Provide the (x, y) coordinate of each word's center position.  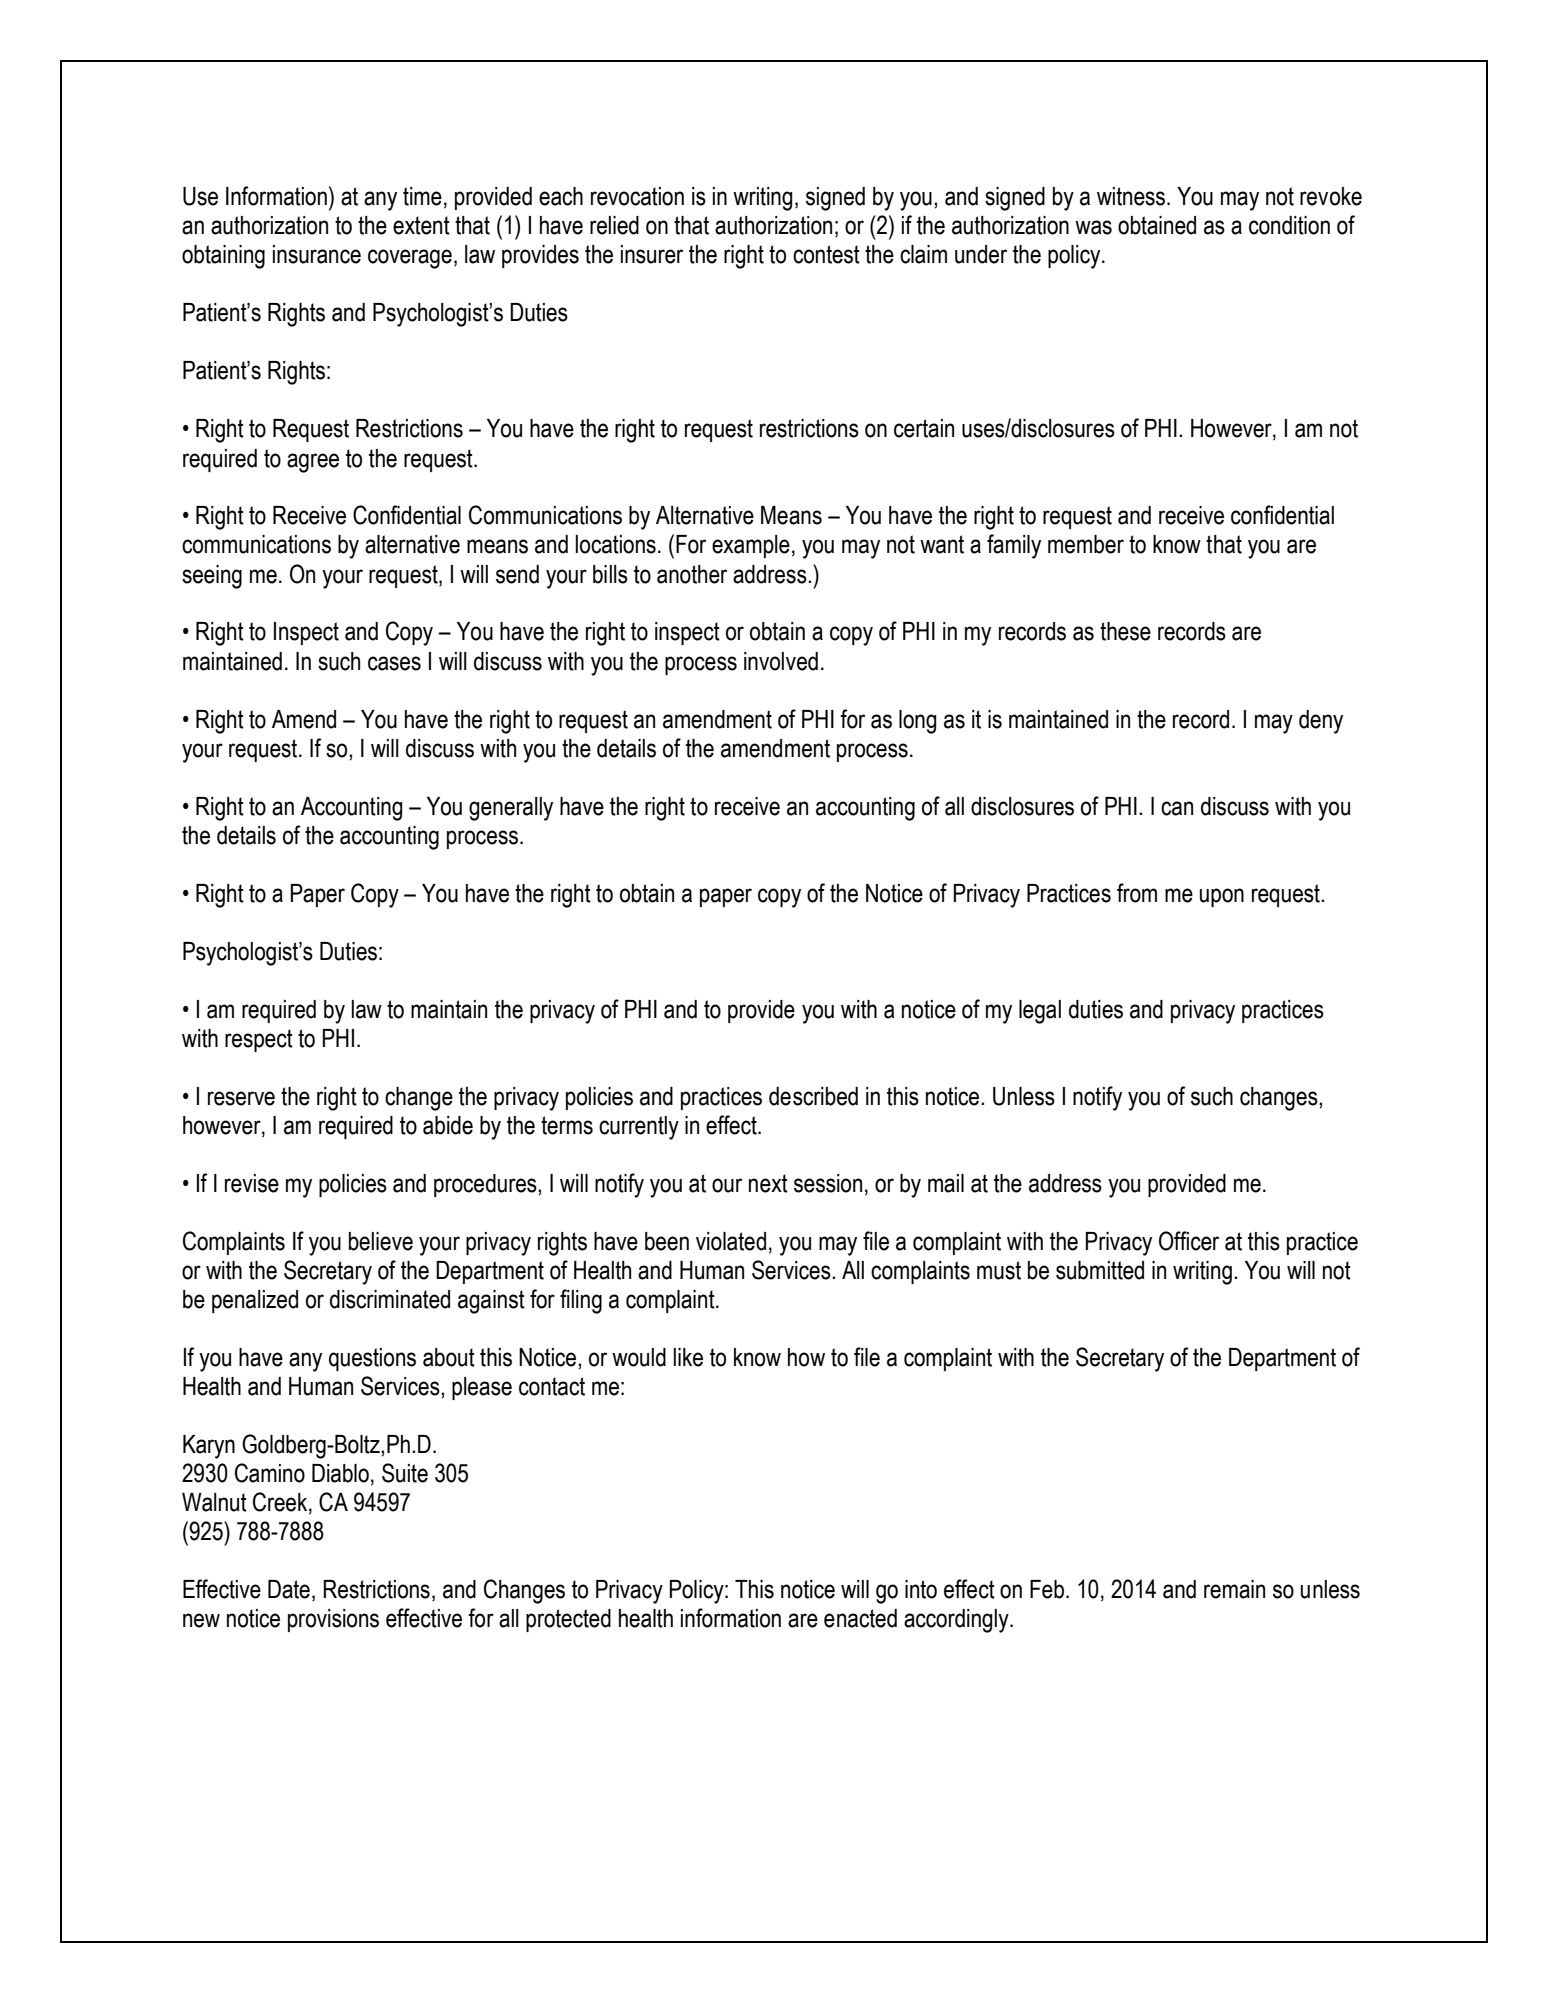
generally (511, 809)
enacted (860, 1618)
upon (1222, 897)
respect (259, 1040)
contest (826, 254)
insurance (317, 254)
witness (1132, 196)
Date (289, 1589)
